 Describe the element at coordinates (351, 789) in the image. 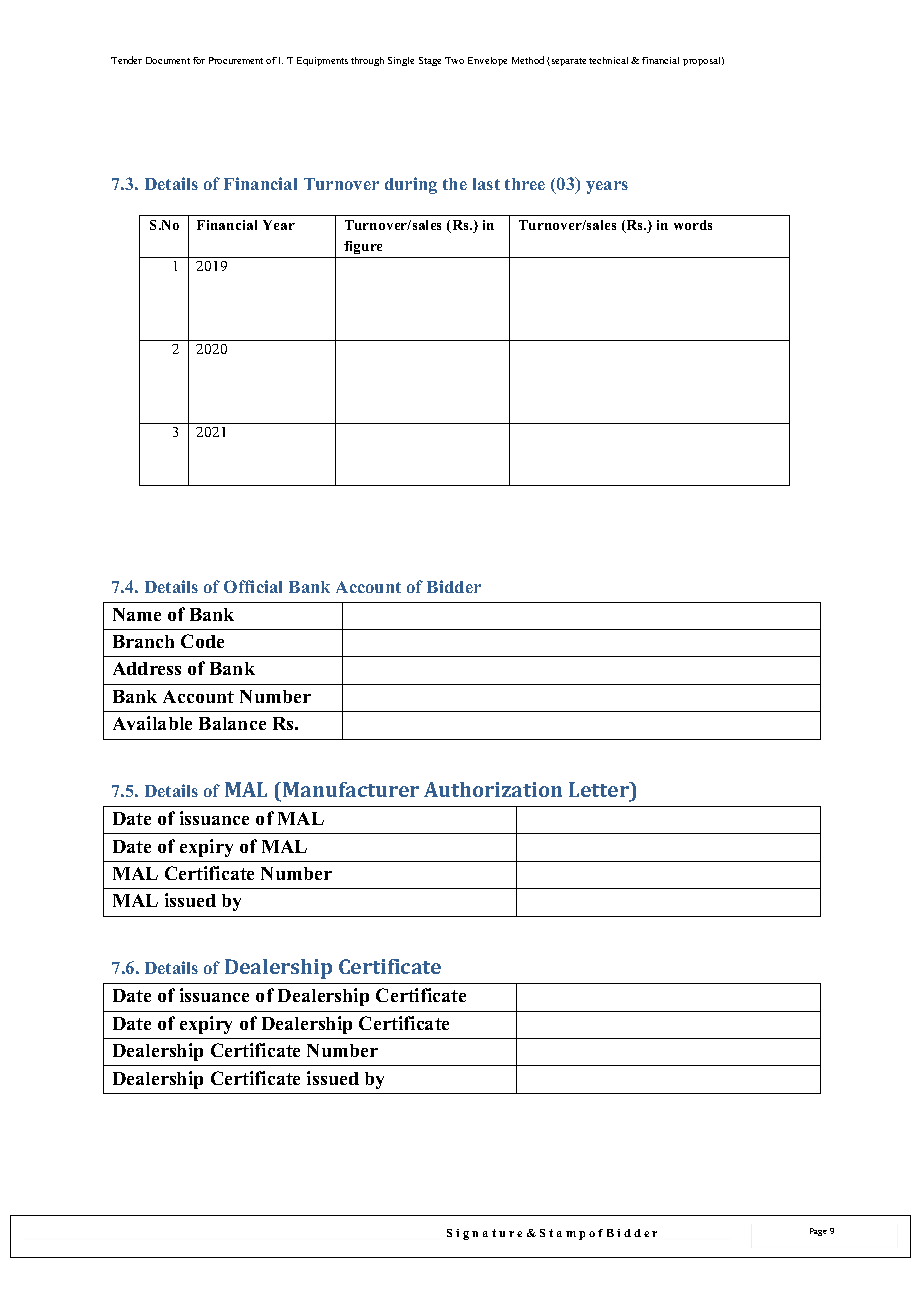

I see `Manufacturer` at that location.
